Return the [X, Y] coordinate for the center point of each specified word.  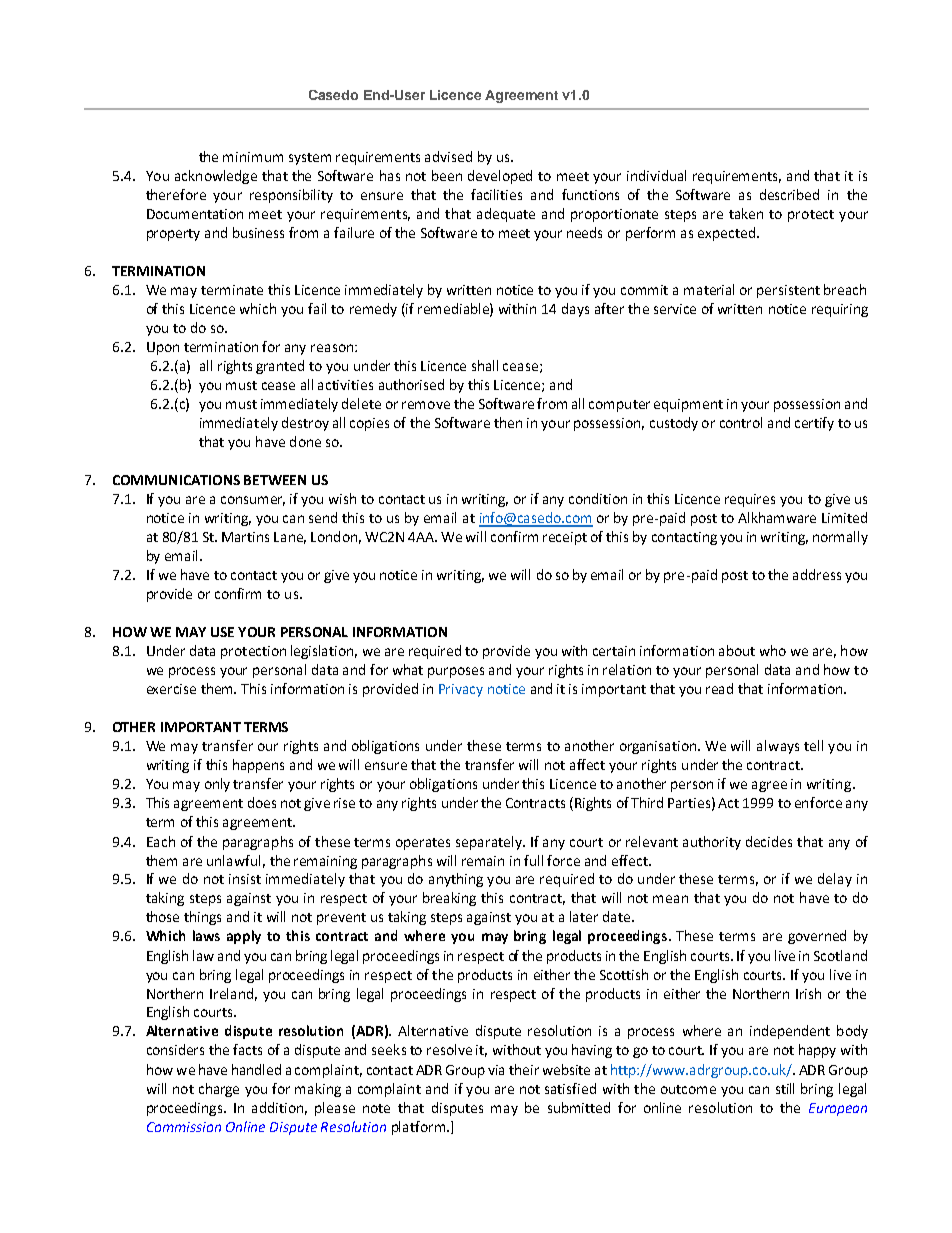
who [773, 650]
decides [769, 841]
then [508, 422]
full [533, 860]
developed [500, 177]
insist [245, 879]
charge [219, 1090]
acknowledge [216, 177]
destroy [305, 424]
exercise [171, 689]
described [789, 194]
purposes [456, 672]
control [741, 422]
